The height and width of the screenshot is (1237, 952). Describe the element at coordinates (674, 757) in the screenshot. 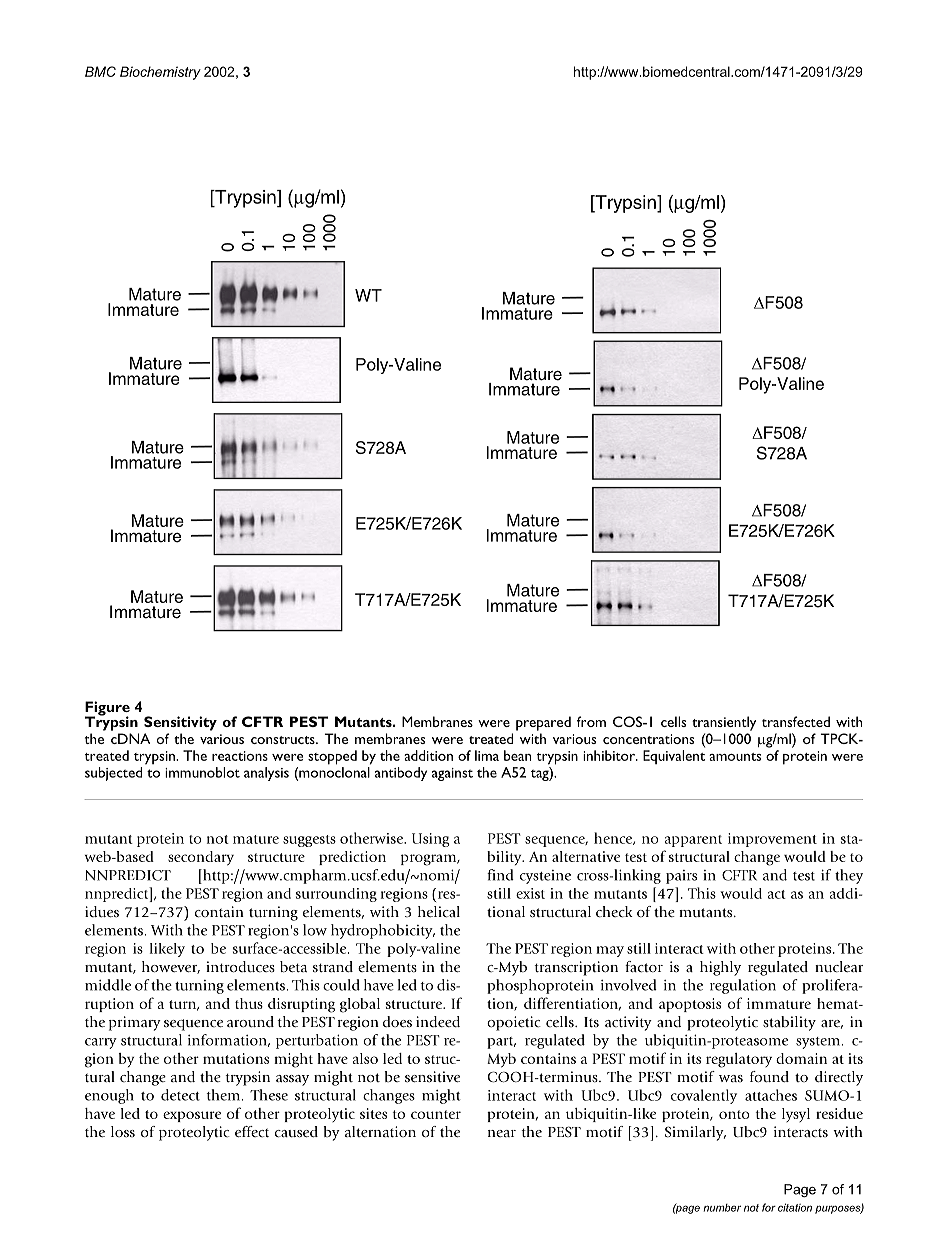

I see `Equivalent` at that location.
